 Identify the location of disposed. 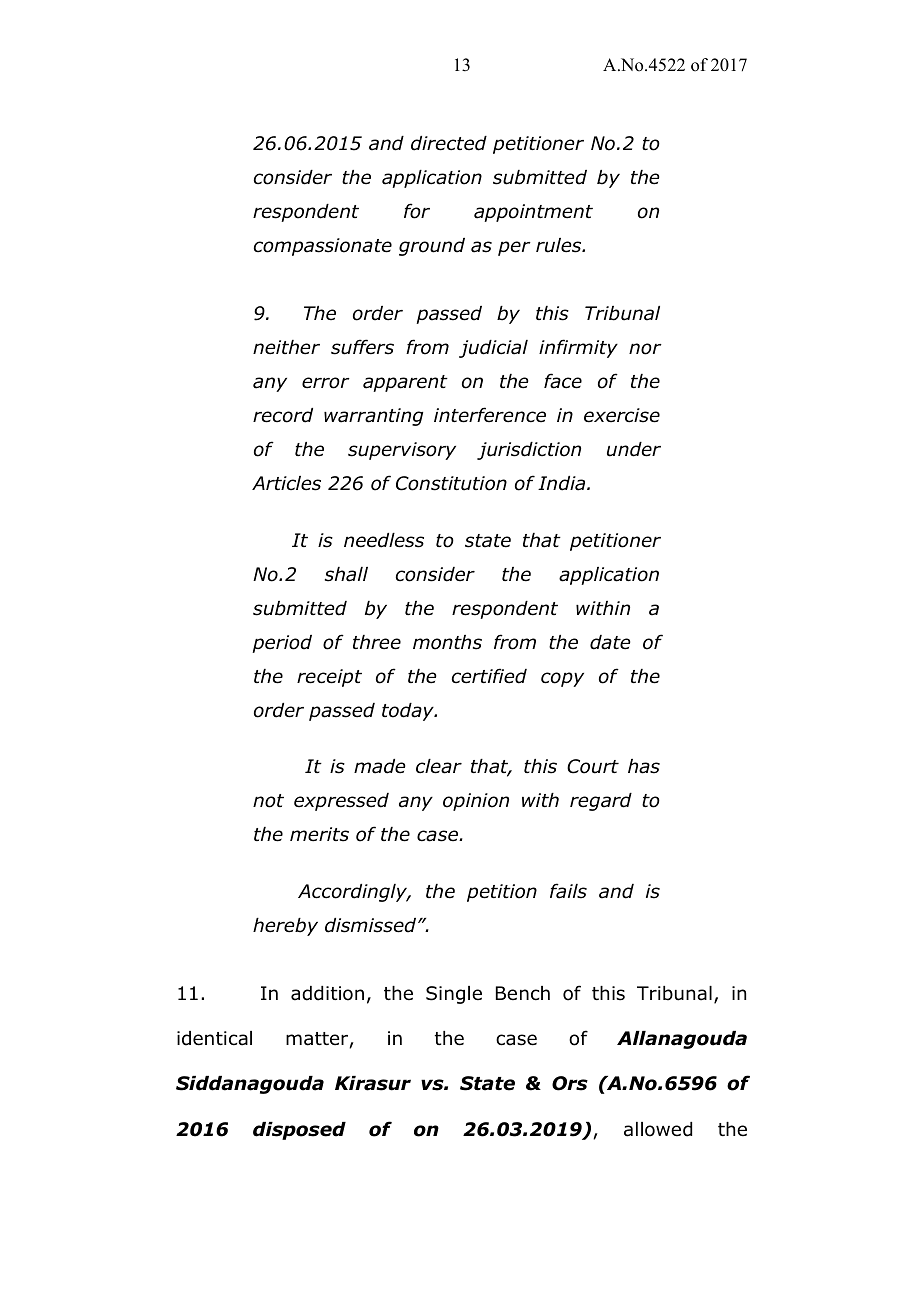
(299, 1131).
